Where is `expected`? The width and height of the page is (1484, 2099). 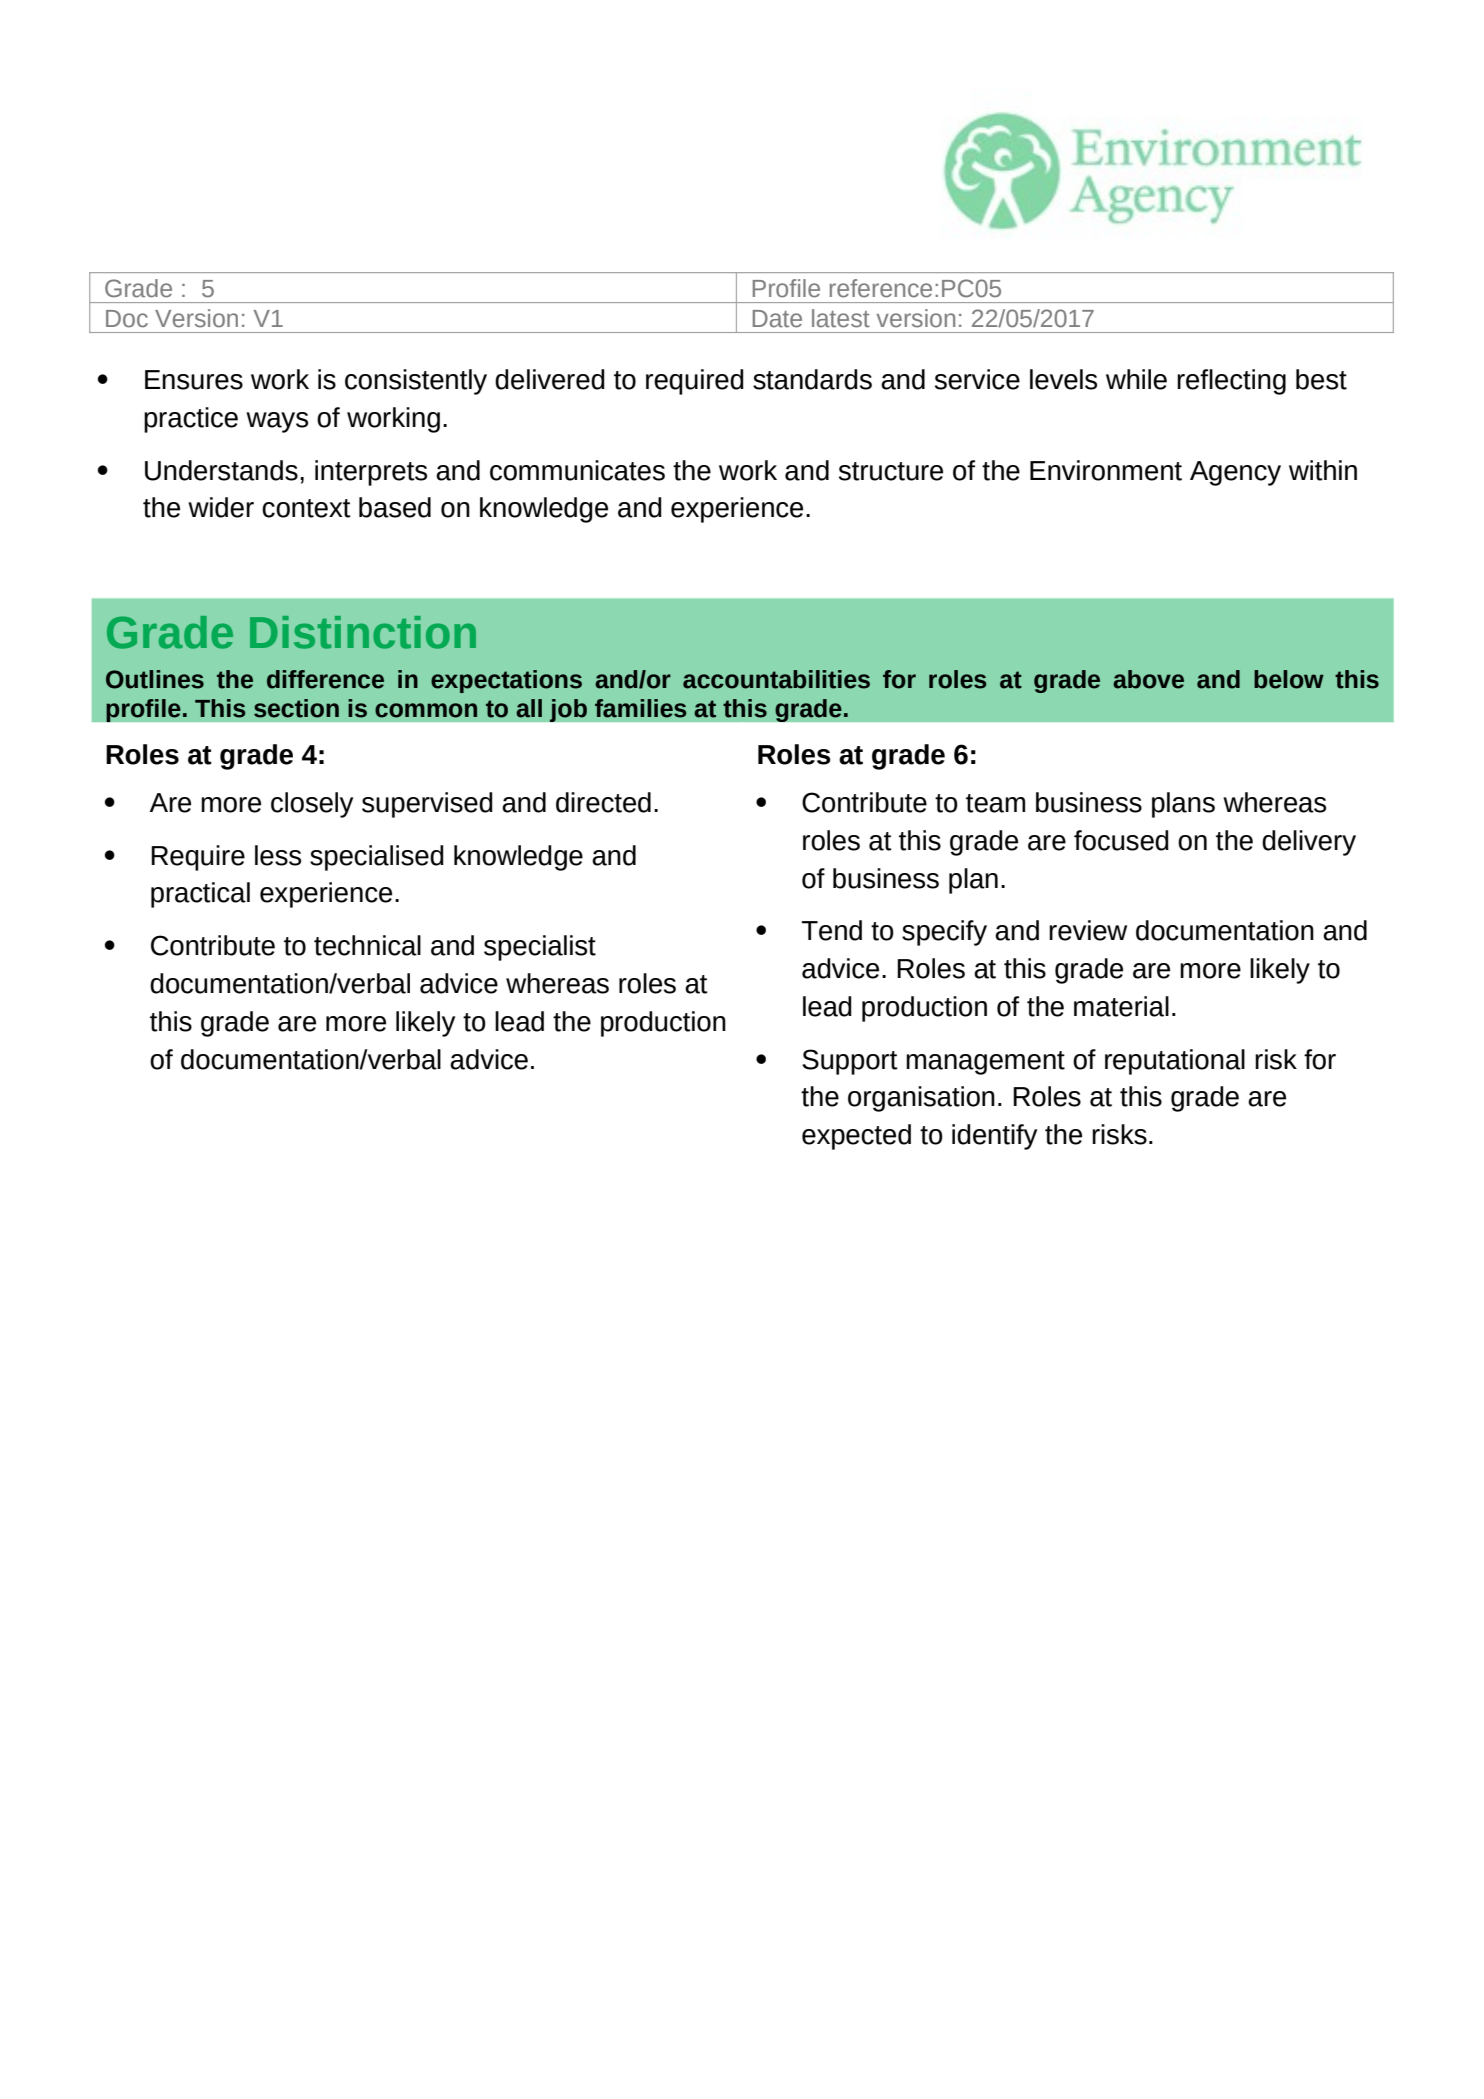
expected is located at coordinates (856, 1137).
